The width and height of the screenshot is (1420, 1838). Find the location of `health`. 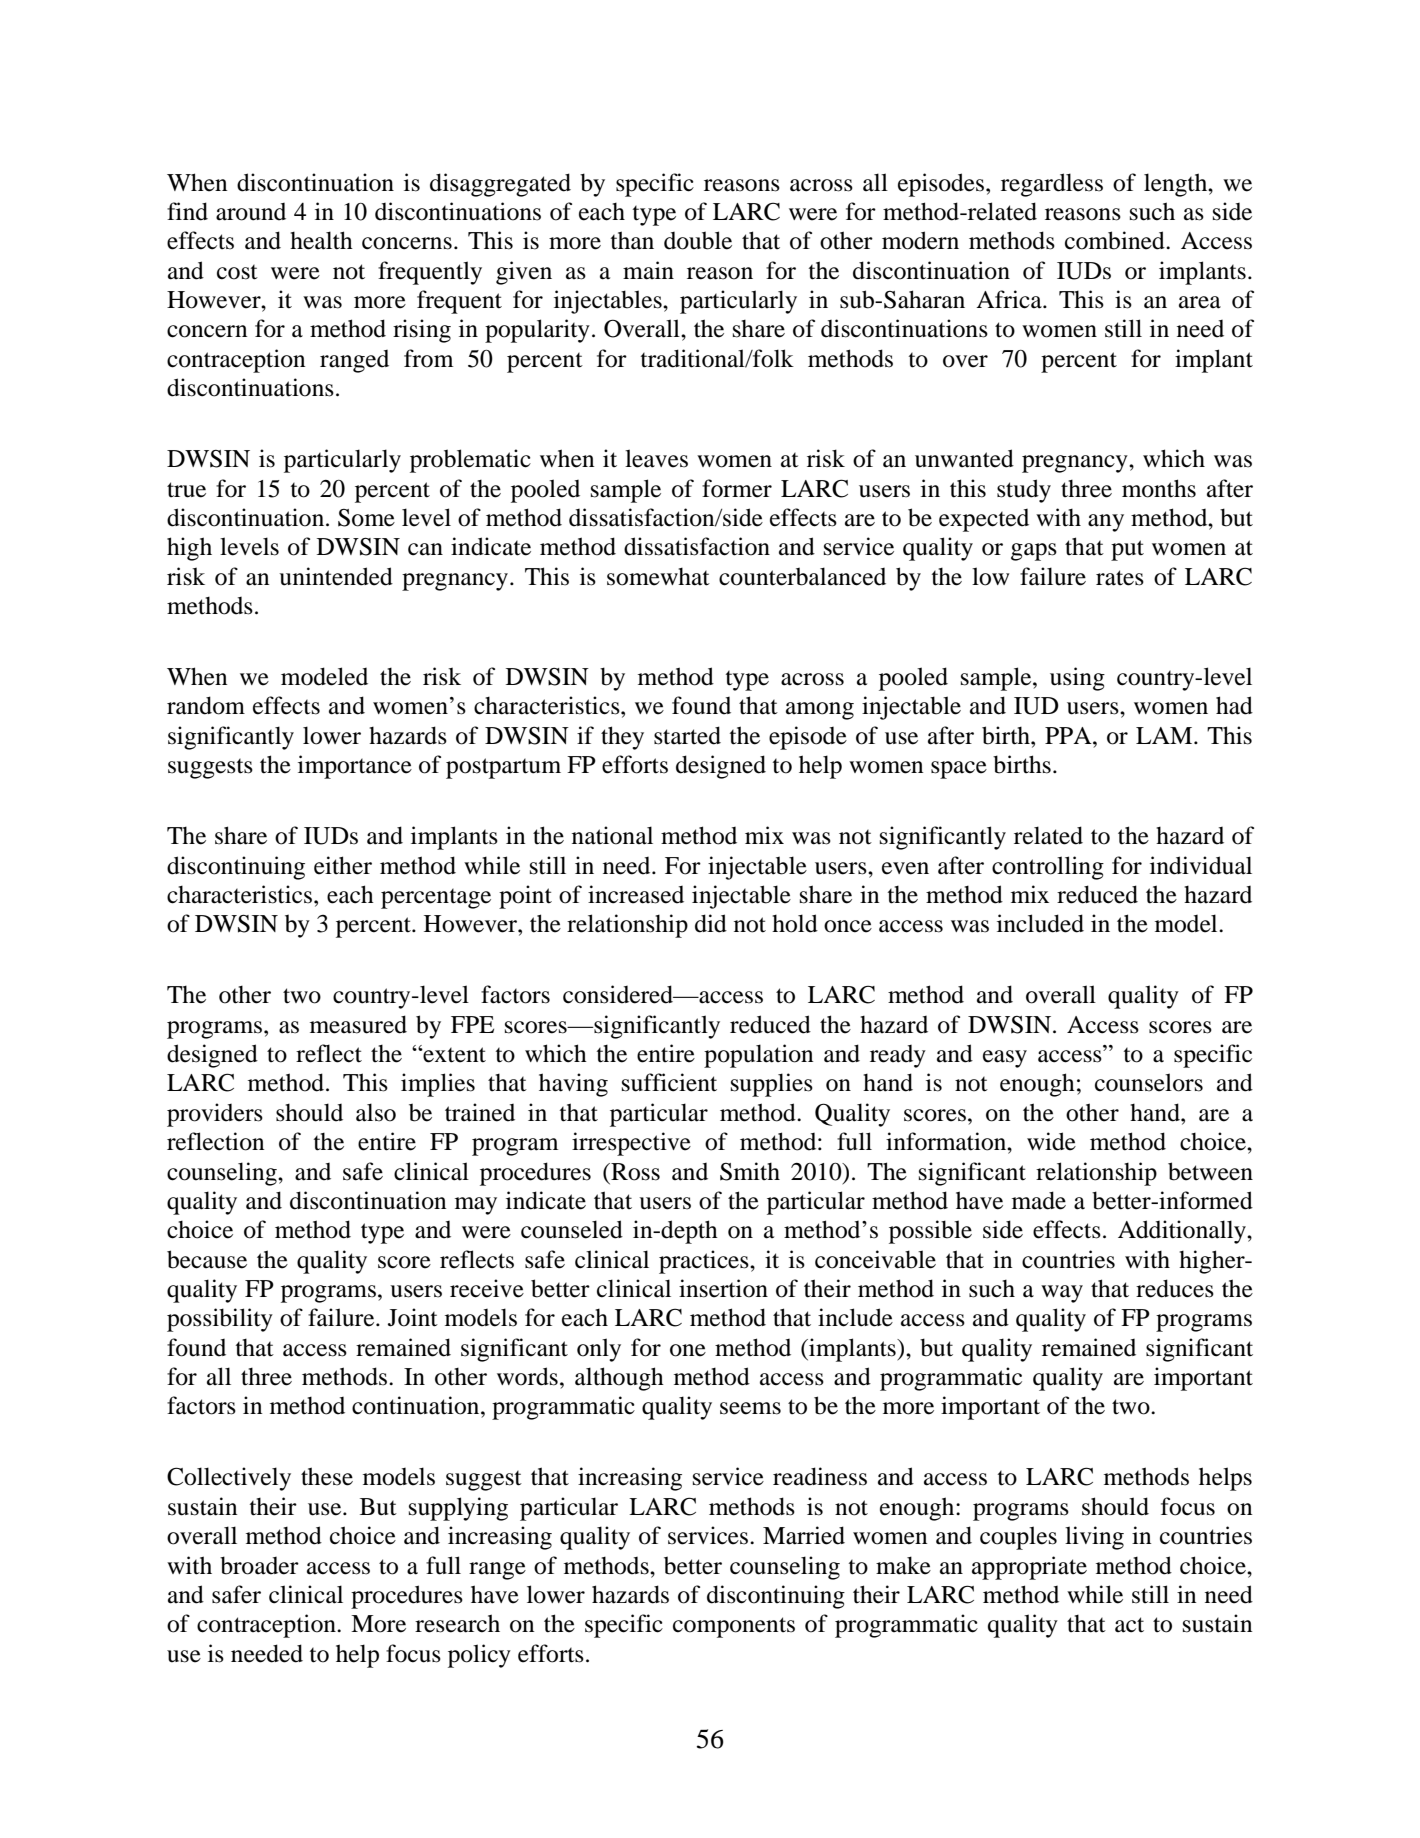

health is located at coordinates (321, 240).
